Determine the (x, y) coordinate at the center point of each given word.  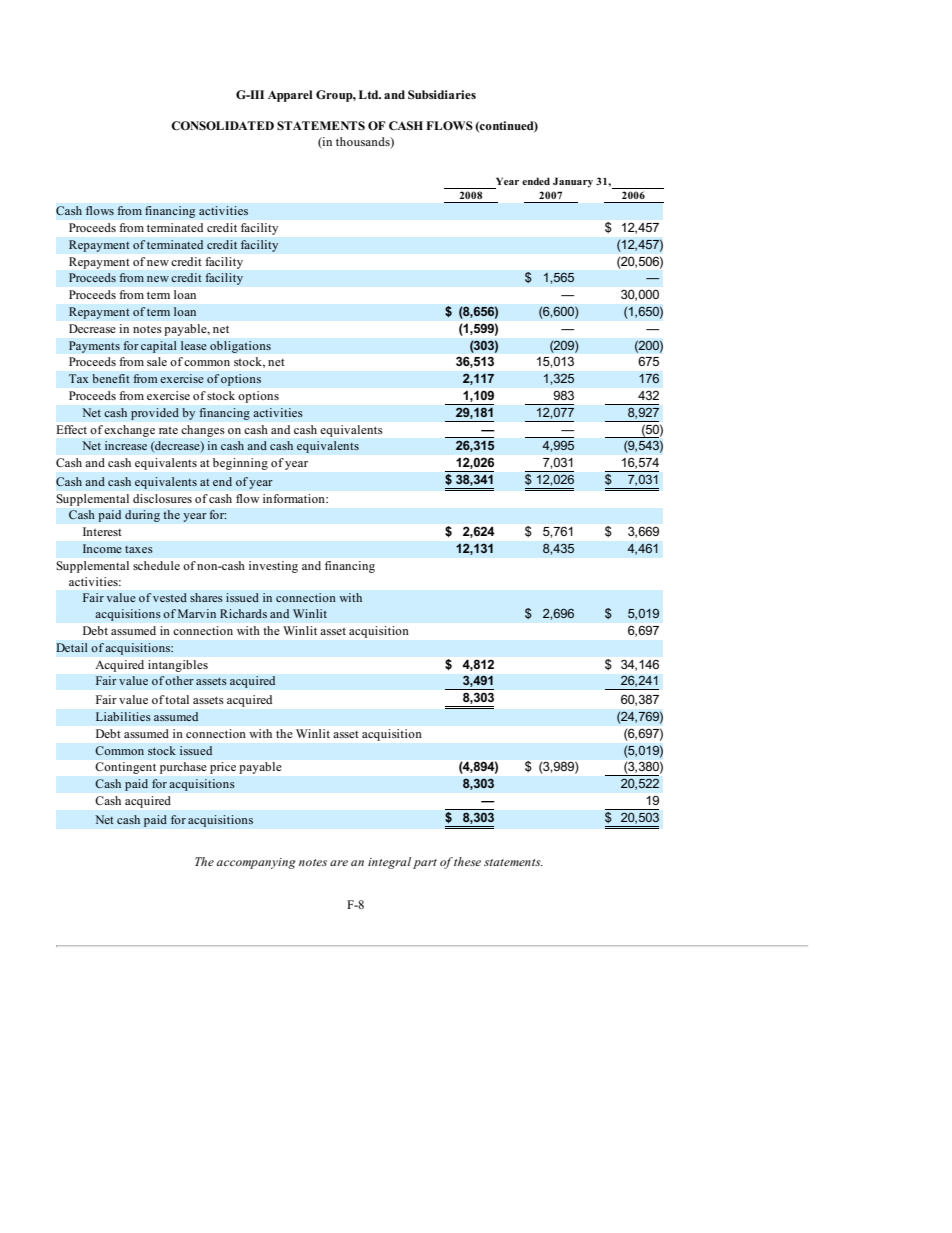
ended (536, 181)
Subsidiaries (442, 95)
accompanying (256, 863)
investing (273, 567)
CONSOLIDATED (222, 125)
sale (157, 361)
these (467, 861)
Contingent (126, 768)
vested (170, 597)
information (295, 498)
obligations (240, 347)
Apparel (290, 96)
